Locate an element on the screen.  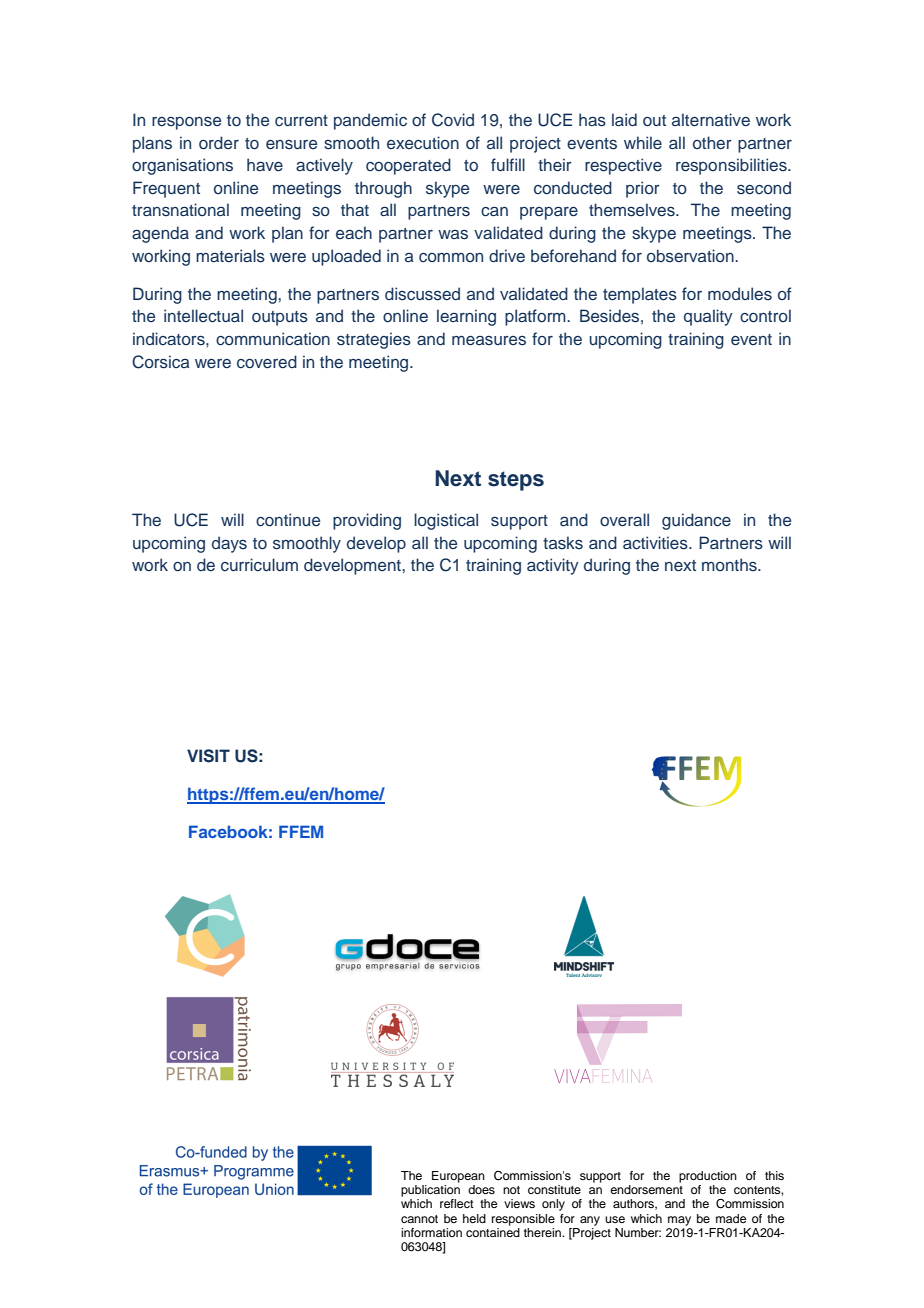
logistical is located at coordinates (446, 521).
